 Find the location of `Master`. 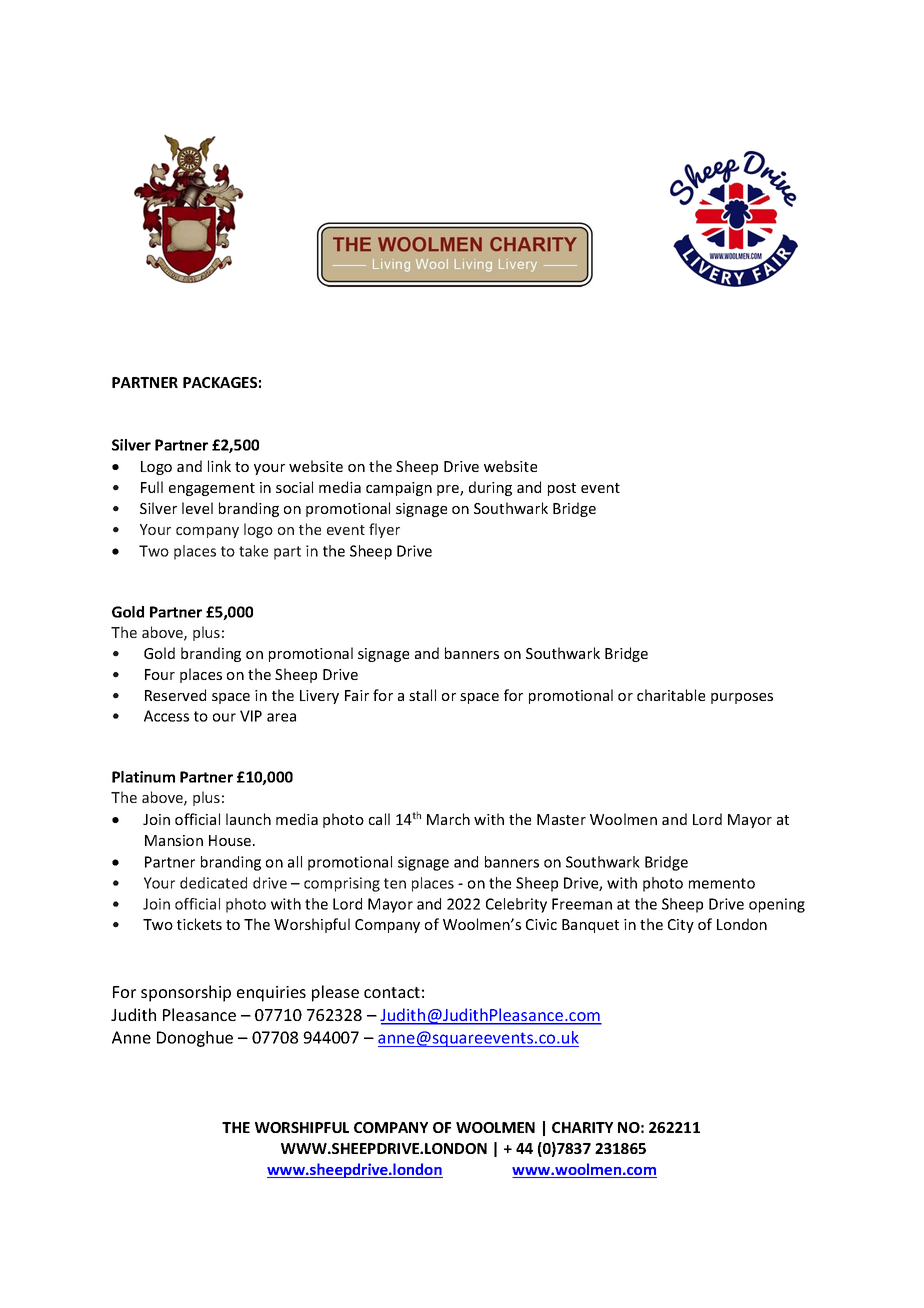

Master is located at coordinates (561, 819).
